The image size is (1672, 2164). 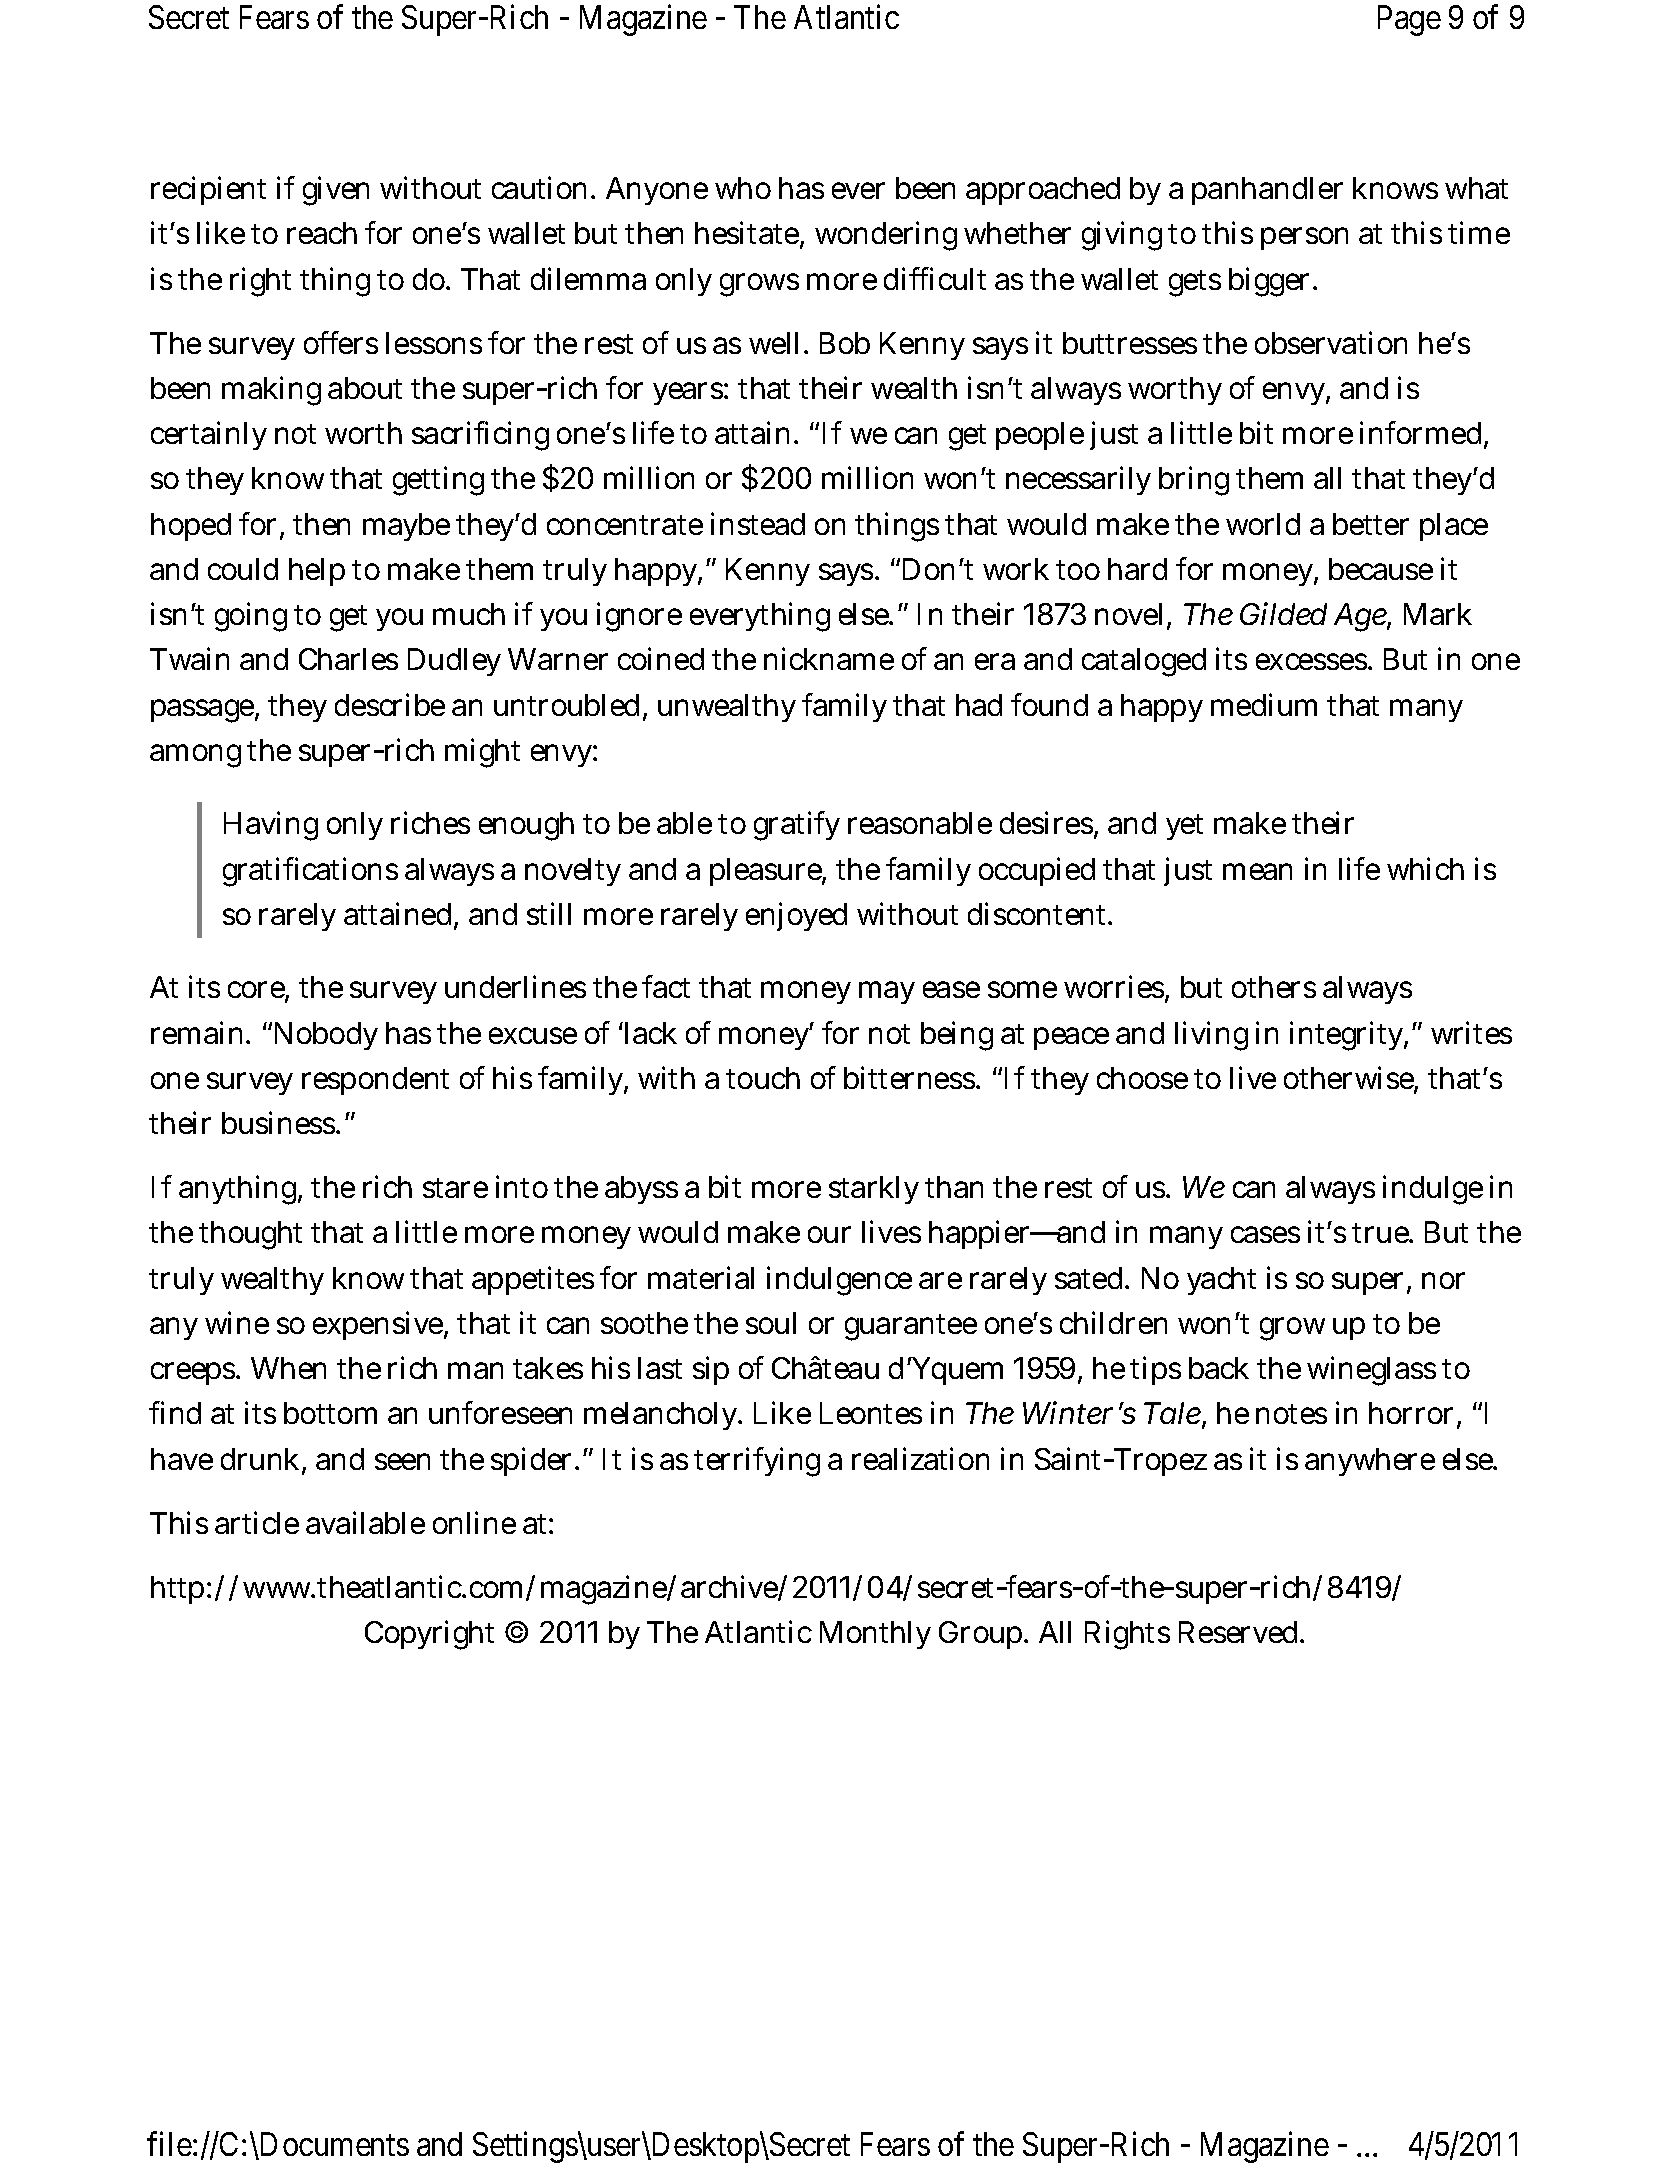 I want to click on Having, so click(x=271, y=826).
